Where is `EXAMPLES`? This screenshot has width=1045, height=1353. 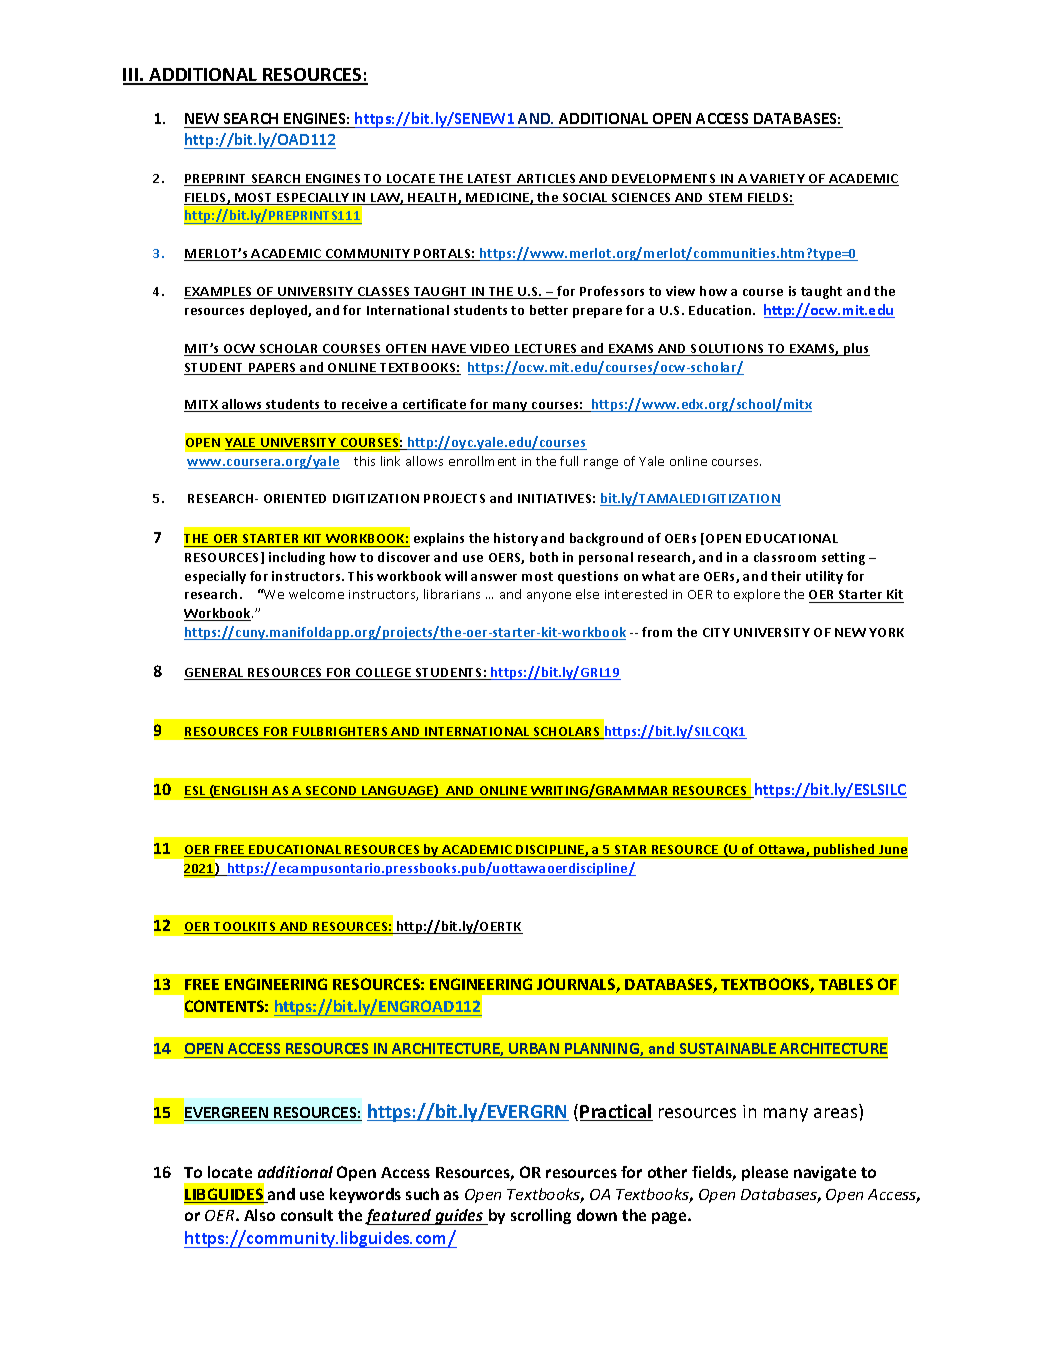
EXAMPLES is located at coordinates (219, 293).
